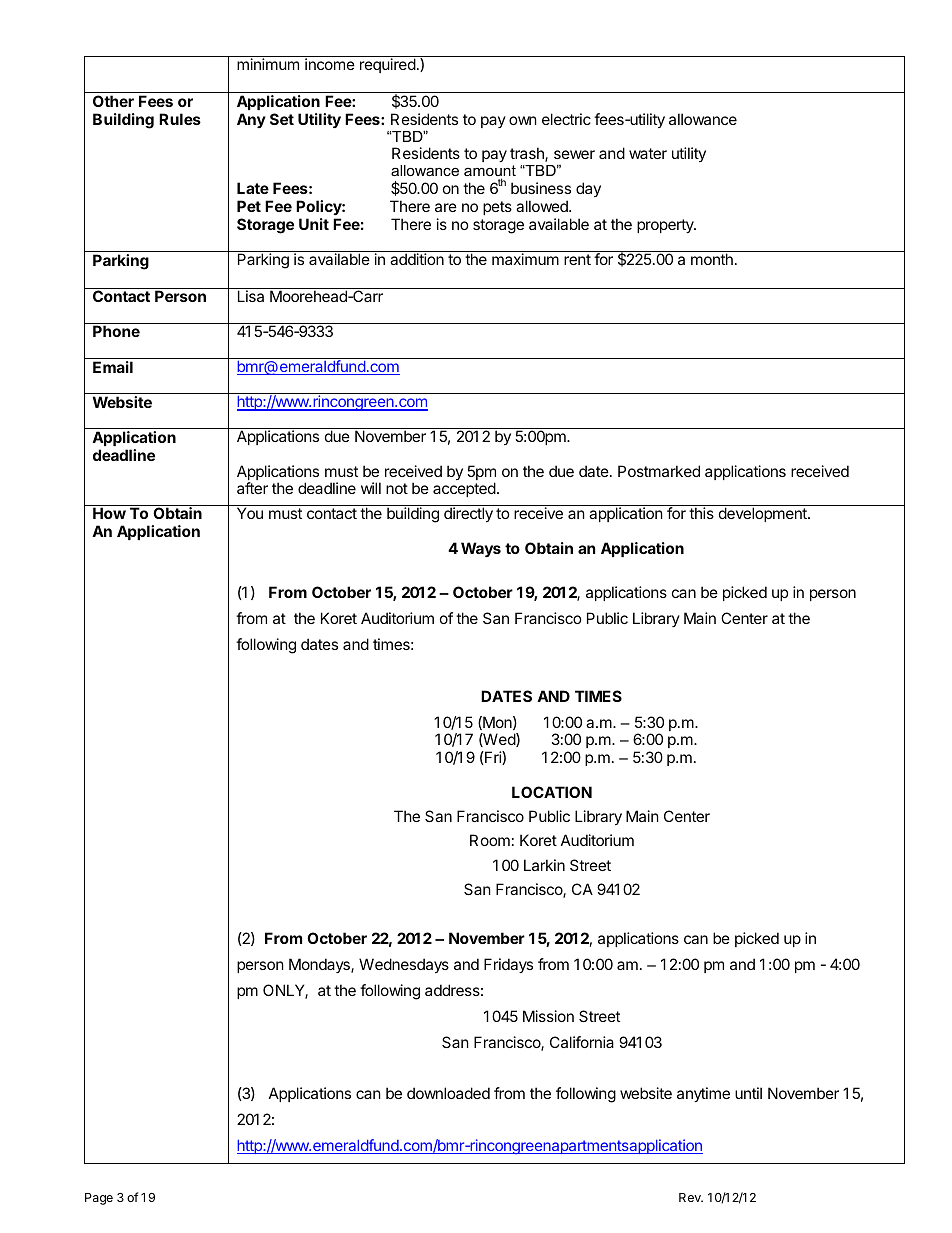 Image resolution: width=952 pixels, height=1233 pixels. Describe the element at coordinates (320, 965) in the screenshot. I see `Mondays` at that location.
